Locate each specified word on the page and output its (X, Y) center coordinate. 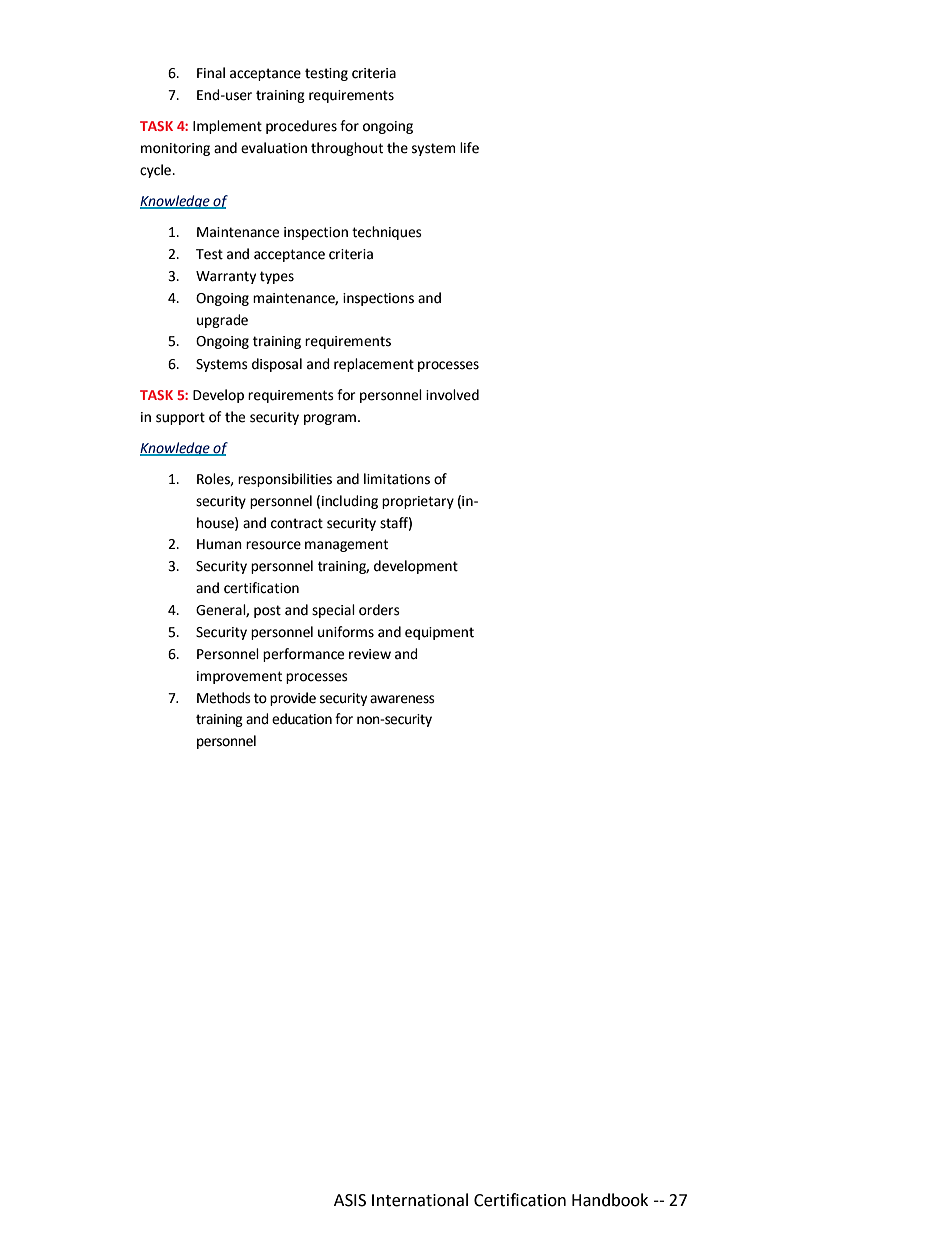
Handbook (610, 1200)
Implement (227, 127)
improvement (239, 677)
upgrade (222, 321)
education (302, 719)
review (370, 654)
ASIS (350, 1200)
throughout (347, 149)
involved (452, 395)
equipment (439, 633)
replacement (374, 365)
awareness (402, 699)
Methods (224, 698)
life (469, 148)
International (420, 1200)
